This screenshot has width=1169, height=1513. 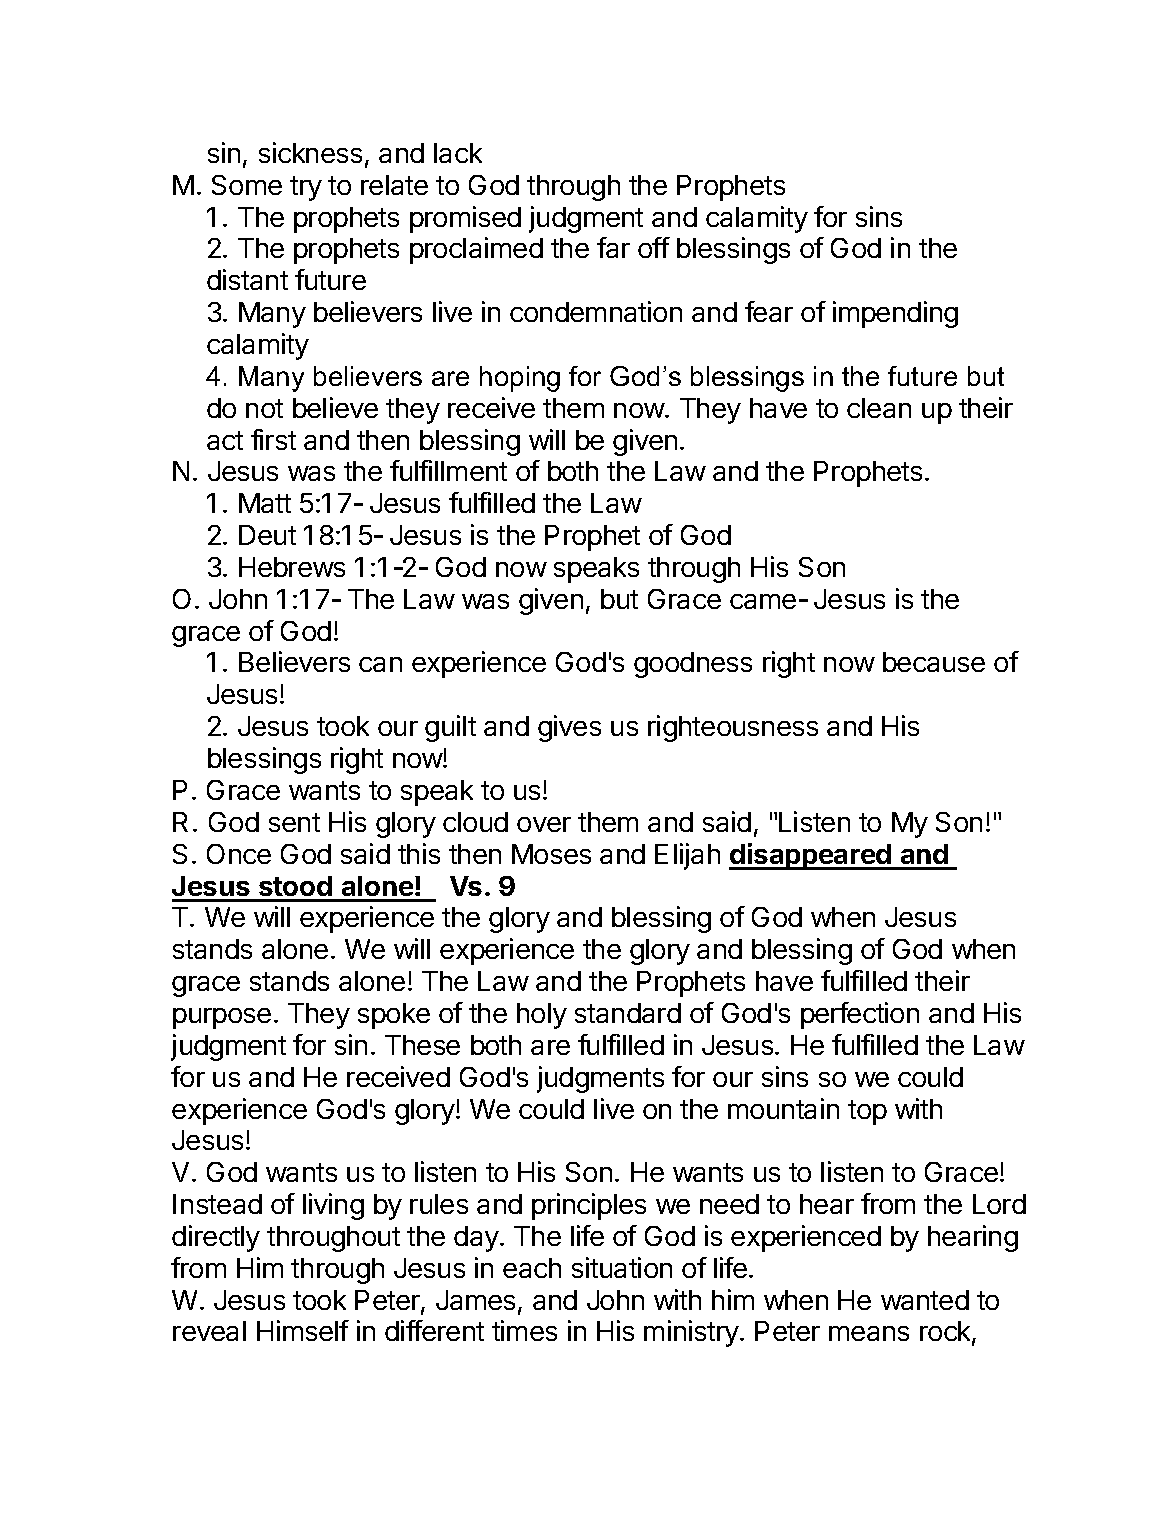 What do you see at coordinates (613, 247) in the screenshot?
I see `far` at bounding box center [613, 247].
